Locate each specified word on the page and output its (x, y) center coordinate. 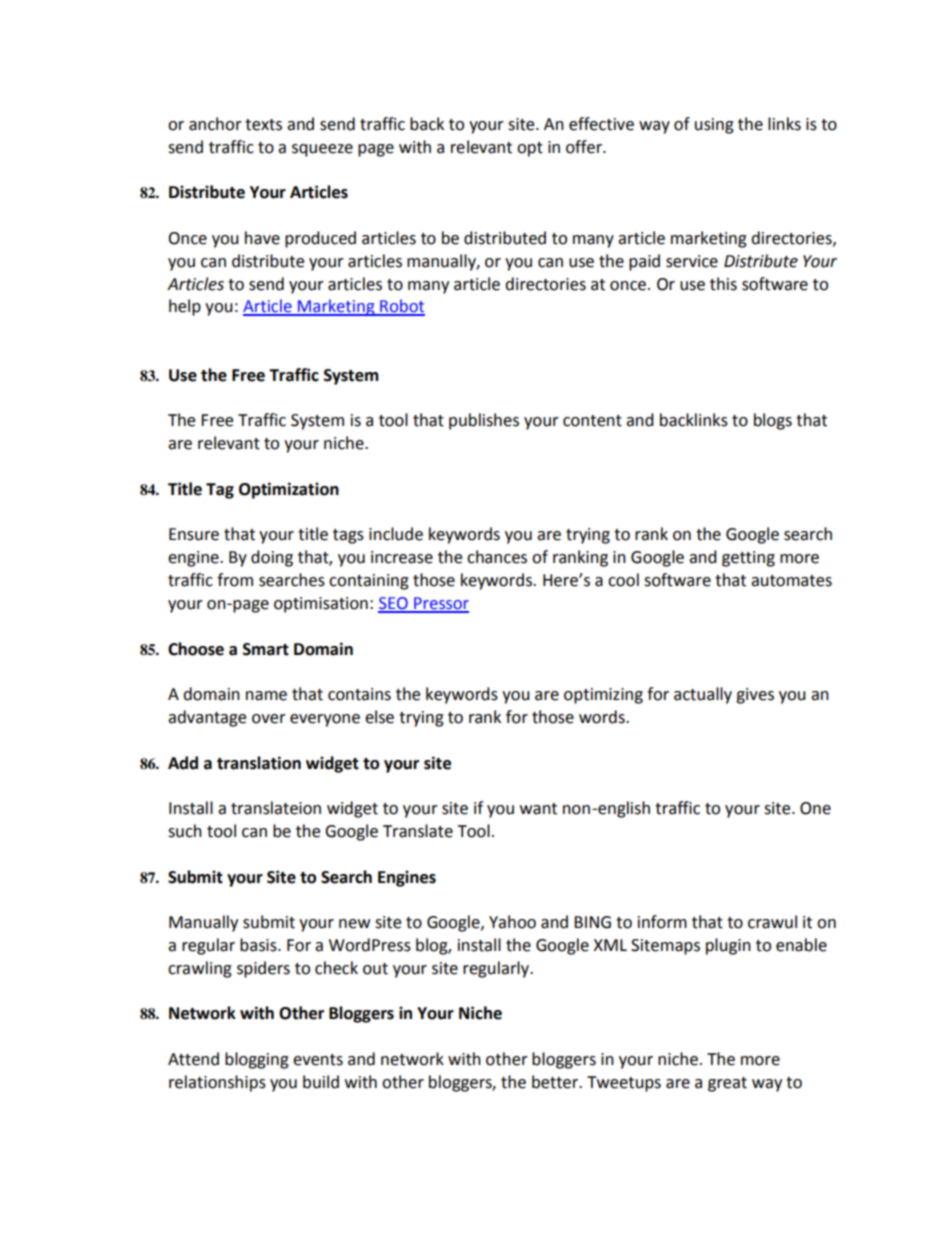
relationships (217, 1083)
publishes (484, 421)
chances (497, 557)
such (185, 831)
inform (662, 922)
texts (263, 125)
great (727, 1084)
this (723, 284)
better (556, 1082)
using (714, 126)
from (235, 580)
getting (748, 559)
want (538, 809)
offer (585, 147)
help (185, 307)
